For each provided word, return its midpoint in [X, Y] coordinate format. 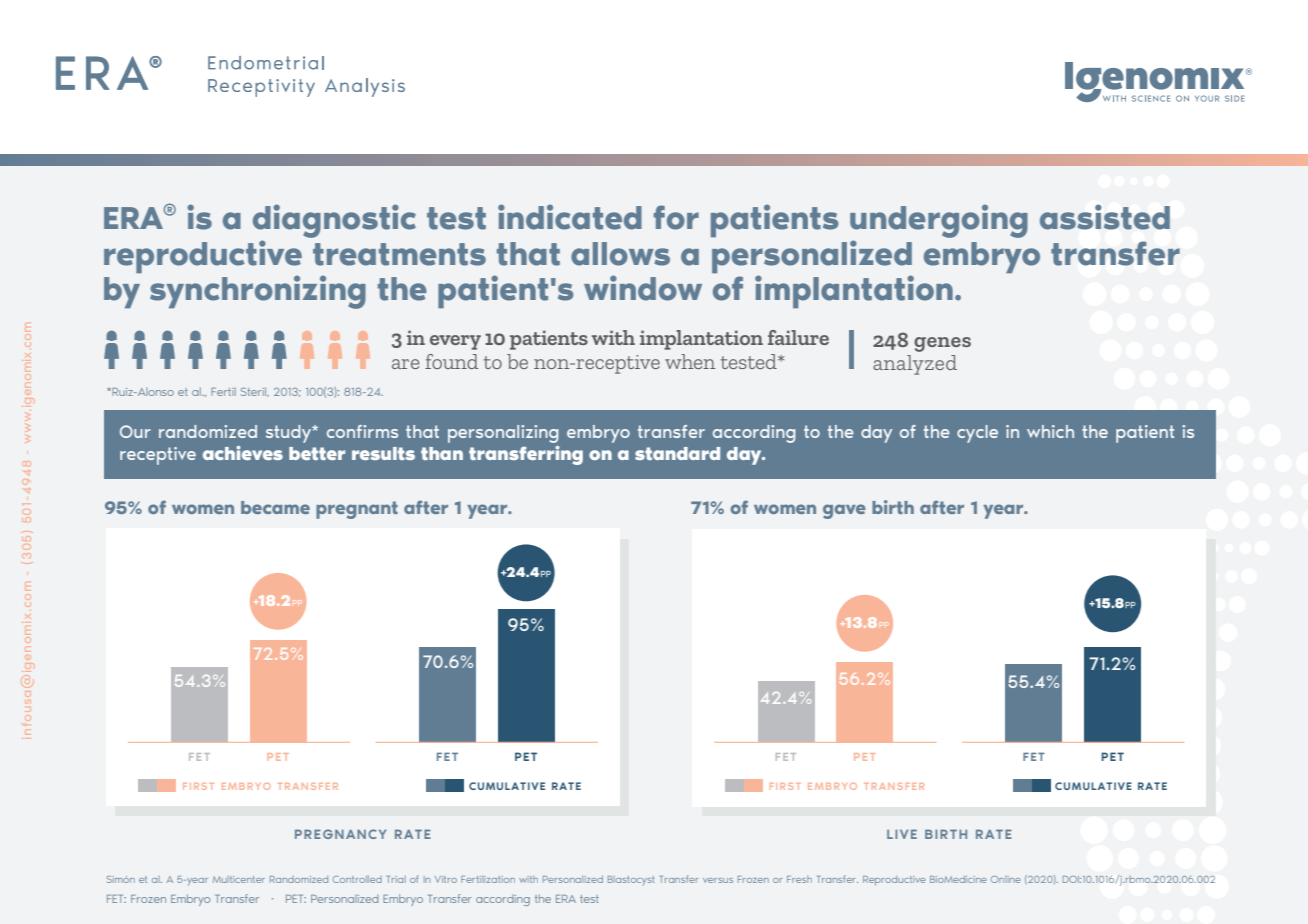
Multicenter [239, 879]
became [275, 507]
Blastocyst [631, 880]
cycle [977, 434]
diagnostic [334, 221]
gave [844, 511]
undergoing [939, 221]
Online [1005, 879]
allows [620, 254]
